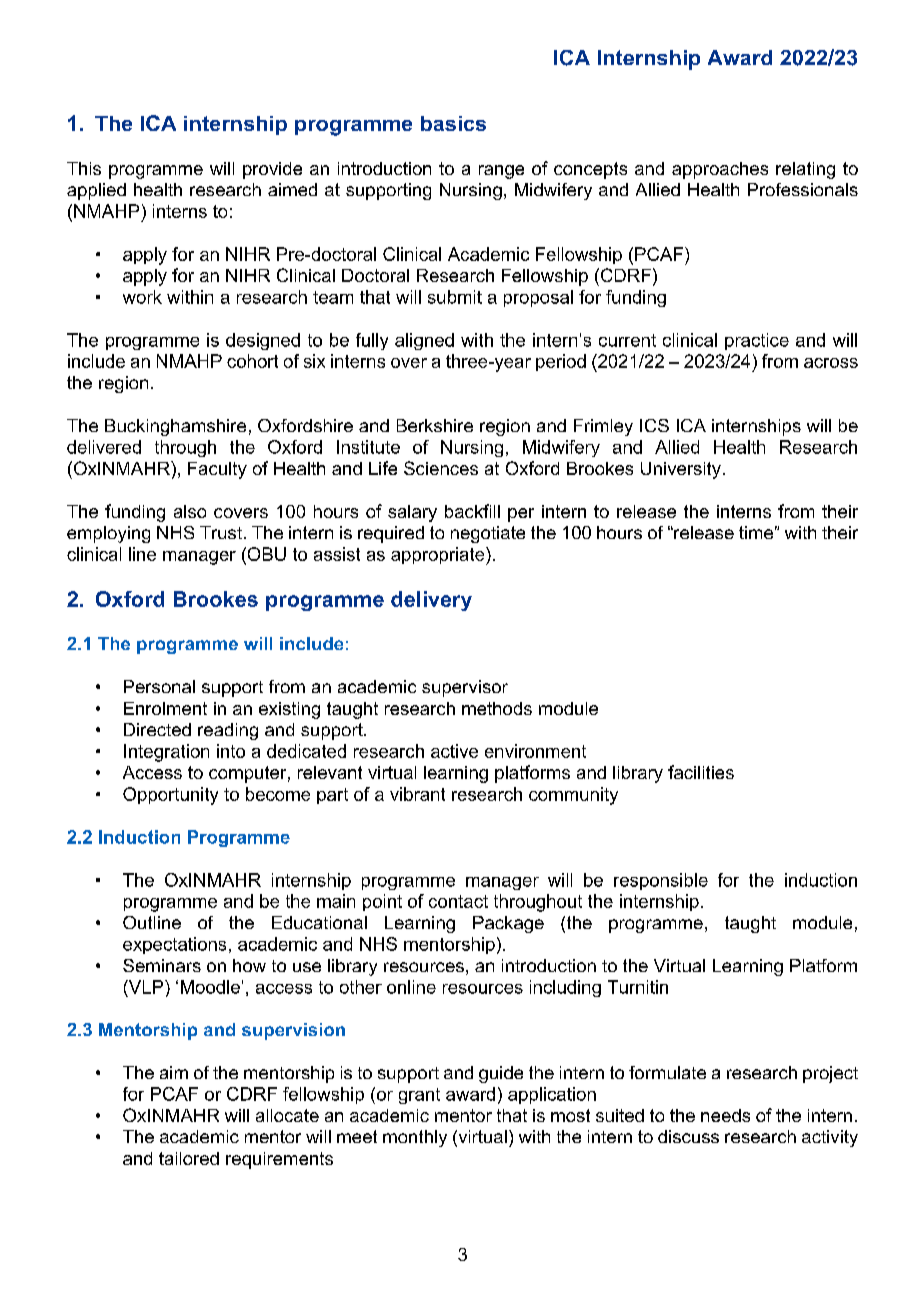  I want to click on tailored, so click(189, 1158).
